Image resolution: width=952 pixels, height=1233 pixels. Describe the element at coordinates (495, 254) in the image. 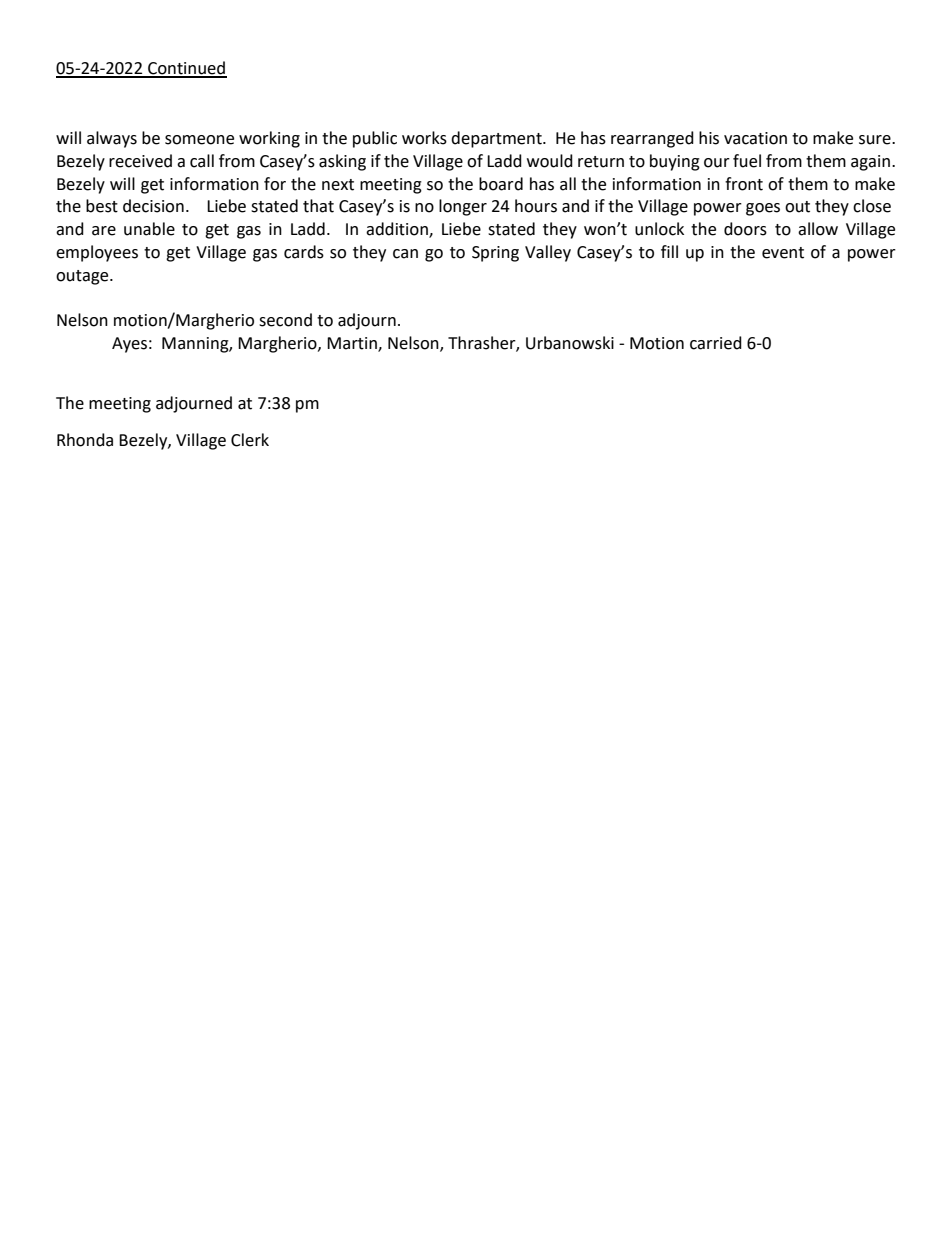

I see `Spring` at that location.
